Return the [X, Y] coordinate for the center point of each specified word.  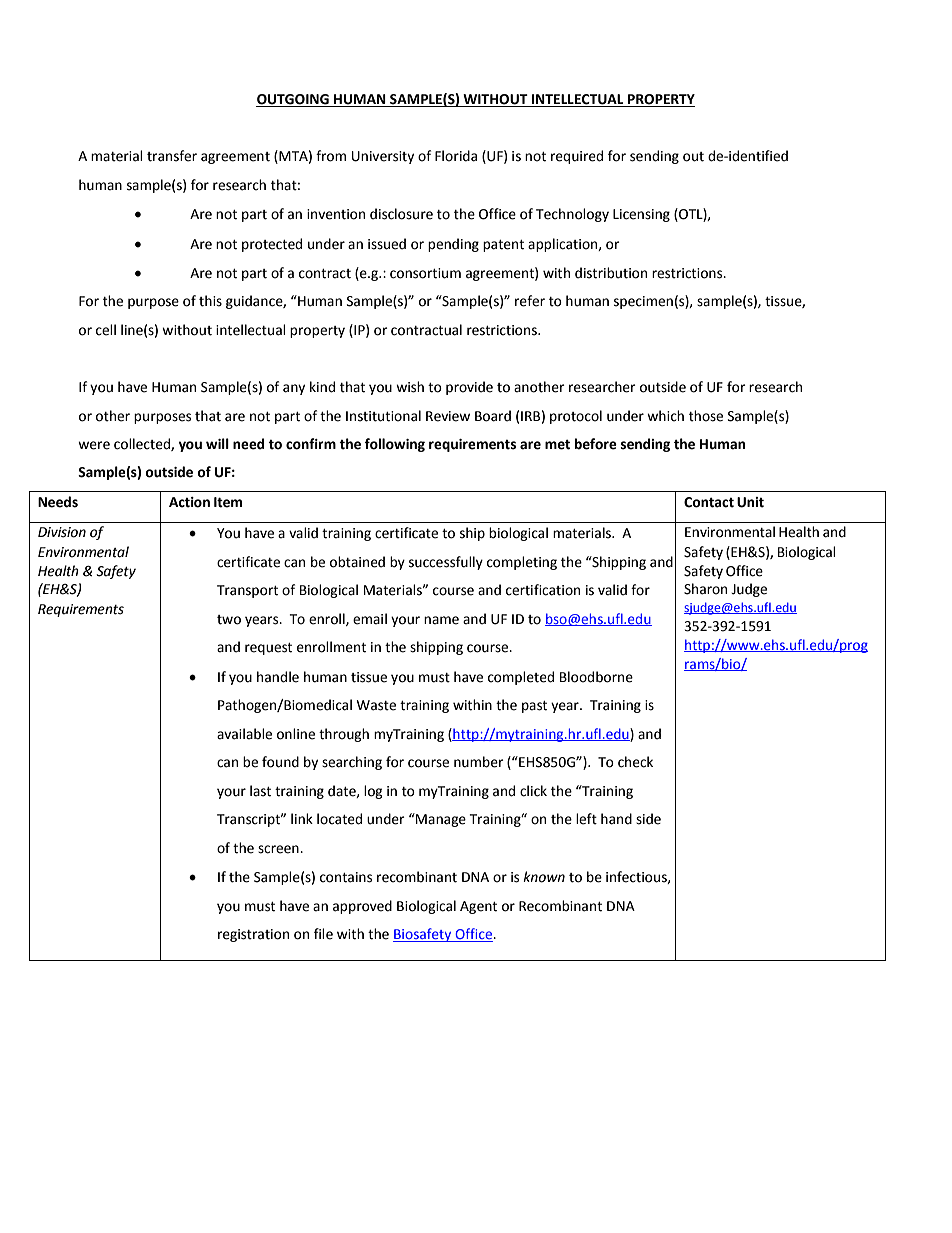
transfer [172, 156]
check [635, 762]
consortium [425, 273]
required [577, 157]
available [244, 734]
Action [189, 502]
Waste [376, 705]
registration [253, 935]
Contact [709, 502]
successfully [446, 563]
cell [106, 330]
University [383, 157]
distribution [611, 273]
